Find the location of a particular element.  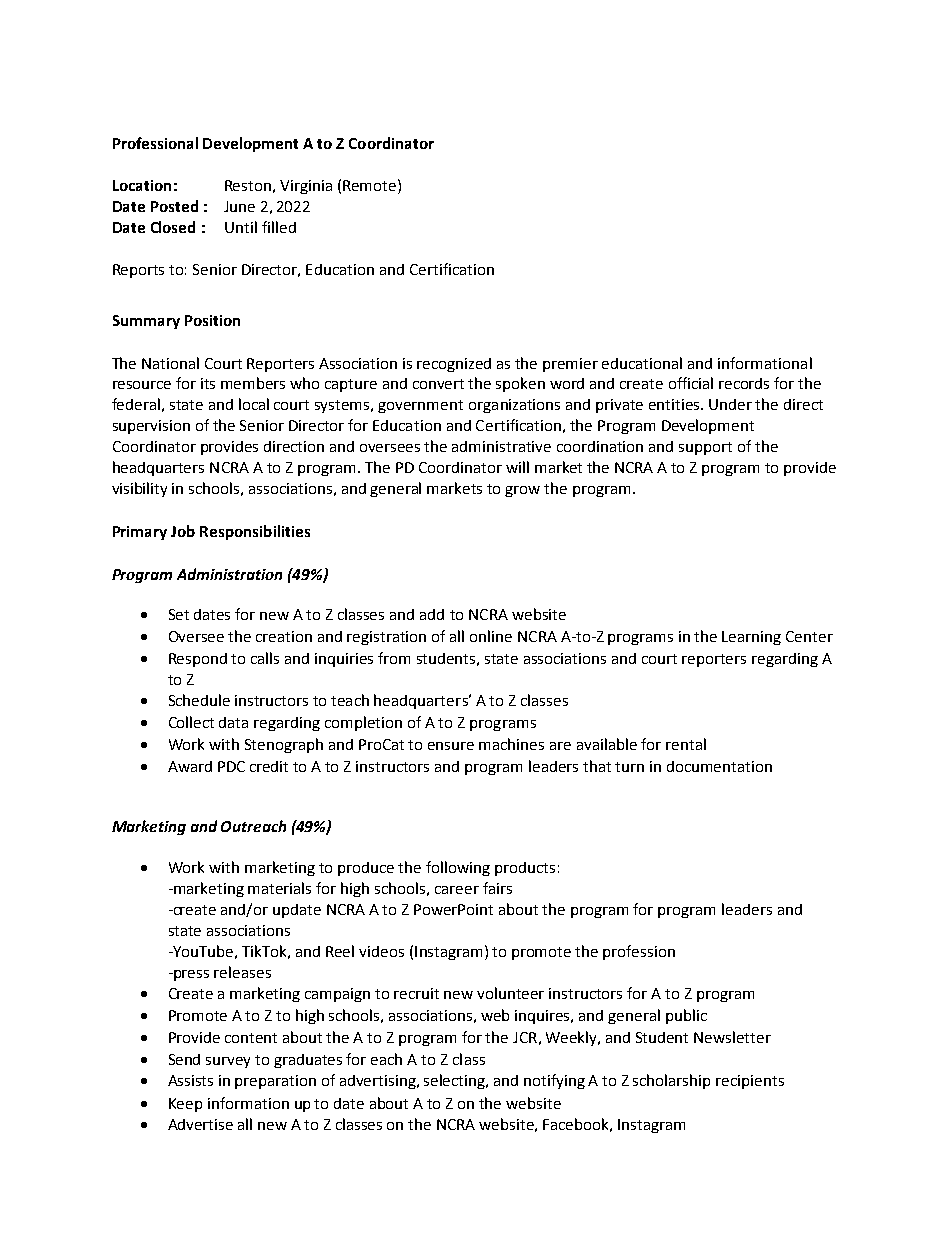

selecting is located at coordinates (456, 1081).
